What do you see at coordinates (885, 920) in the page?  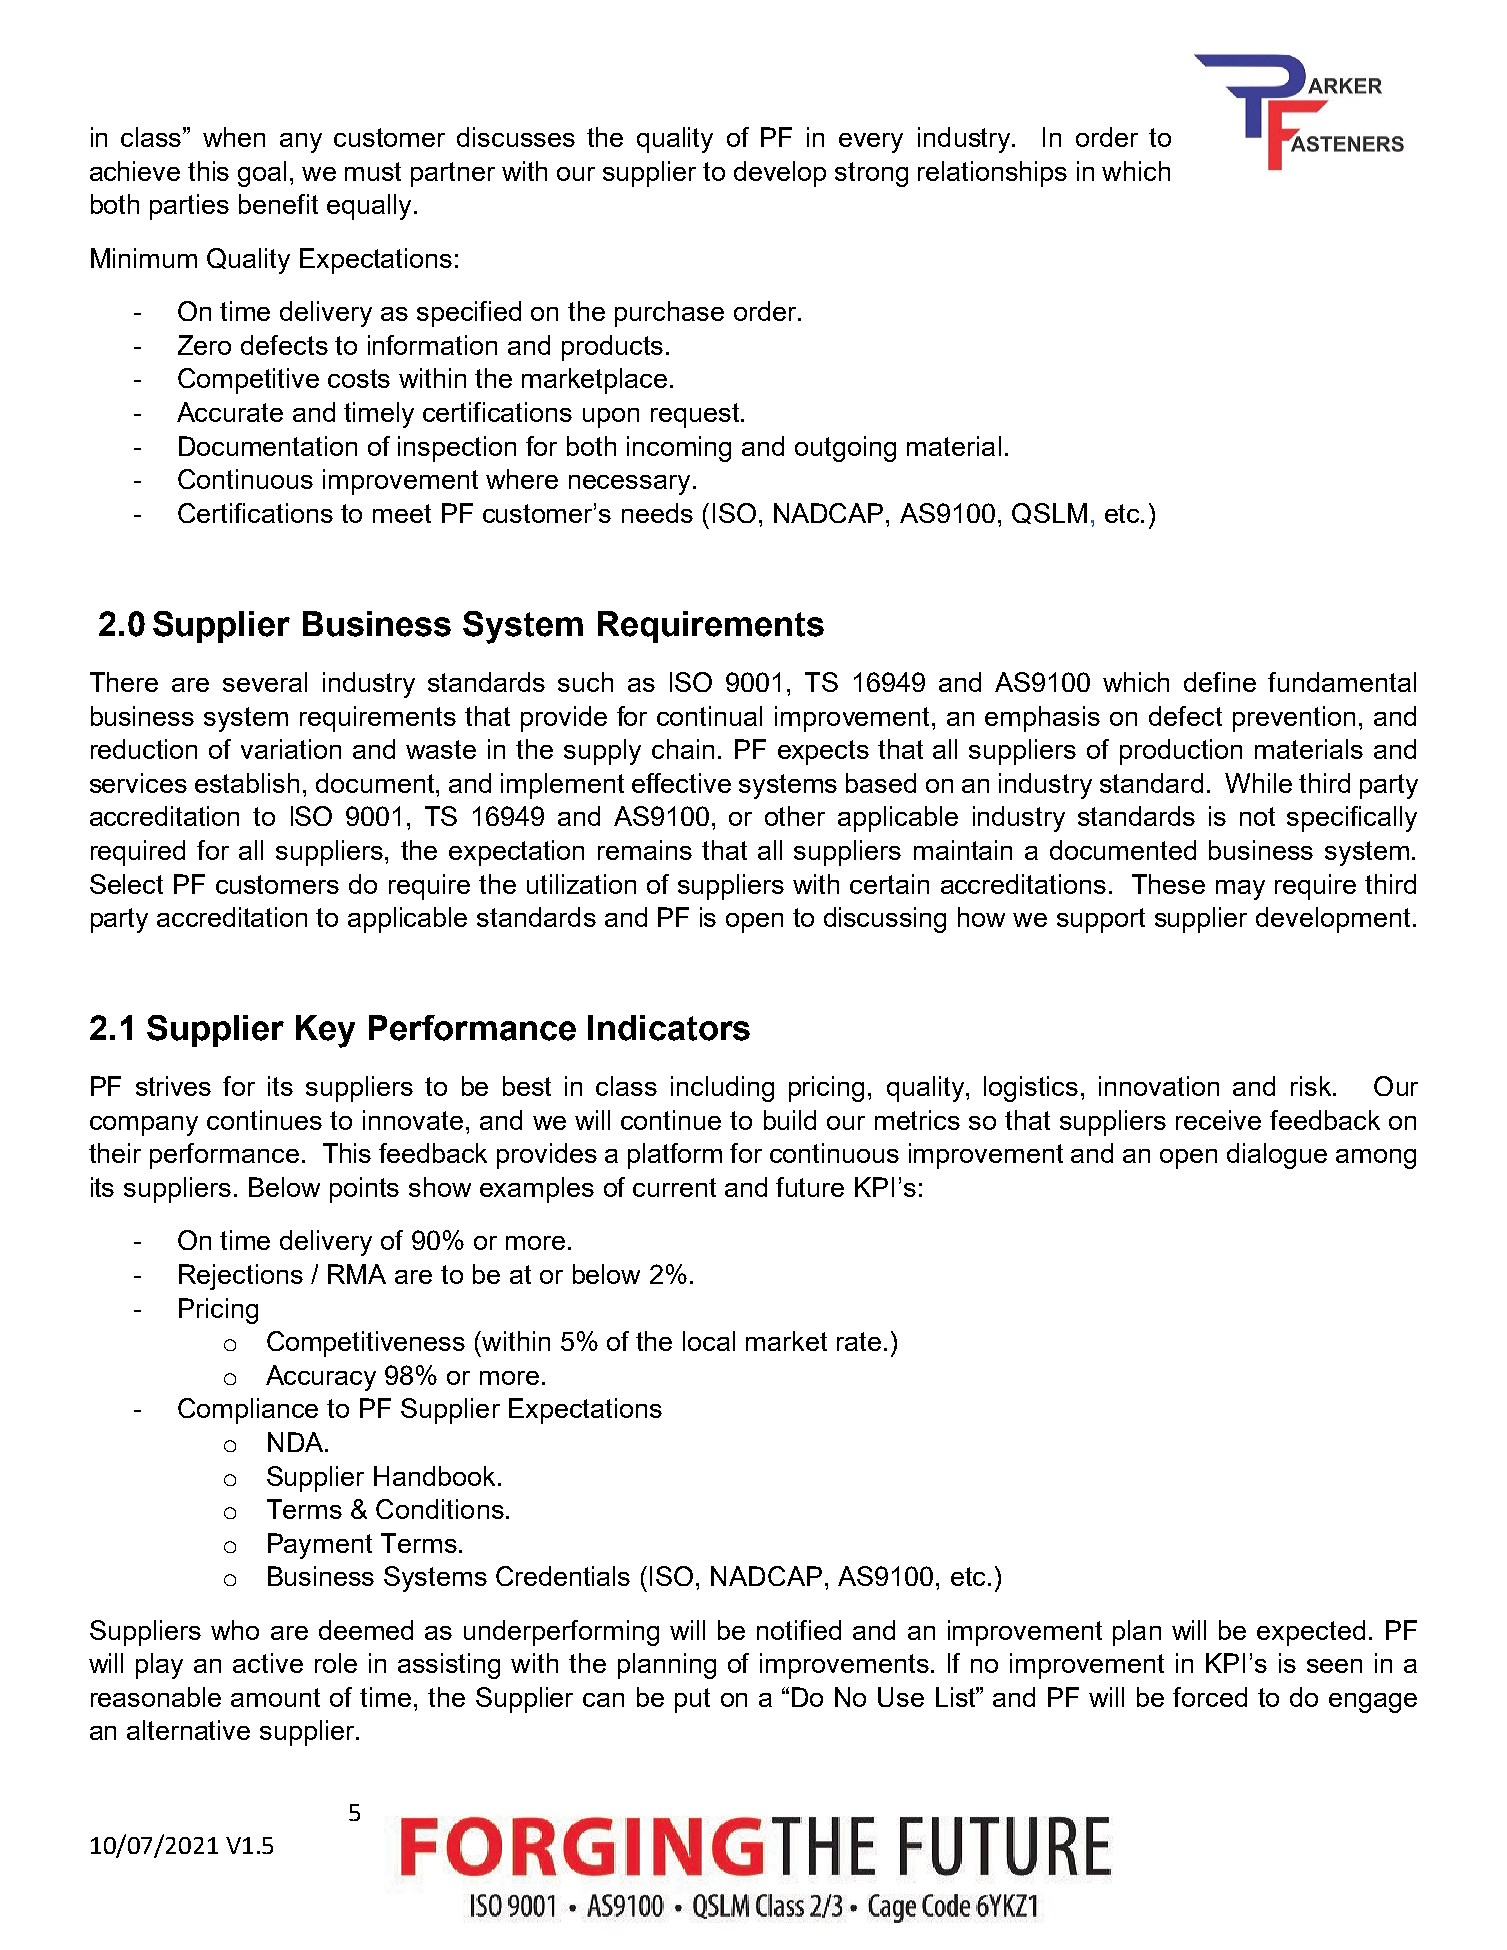 I see `discussing` at bounding box center [885, 920].
